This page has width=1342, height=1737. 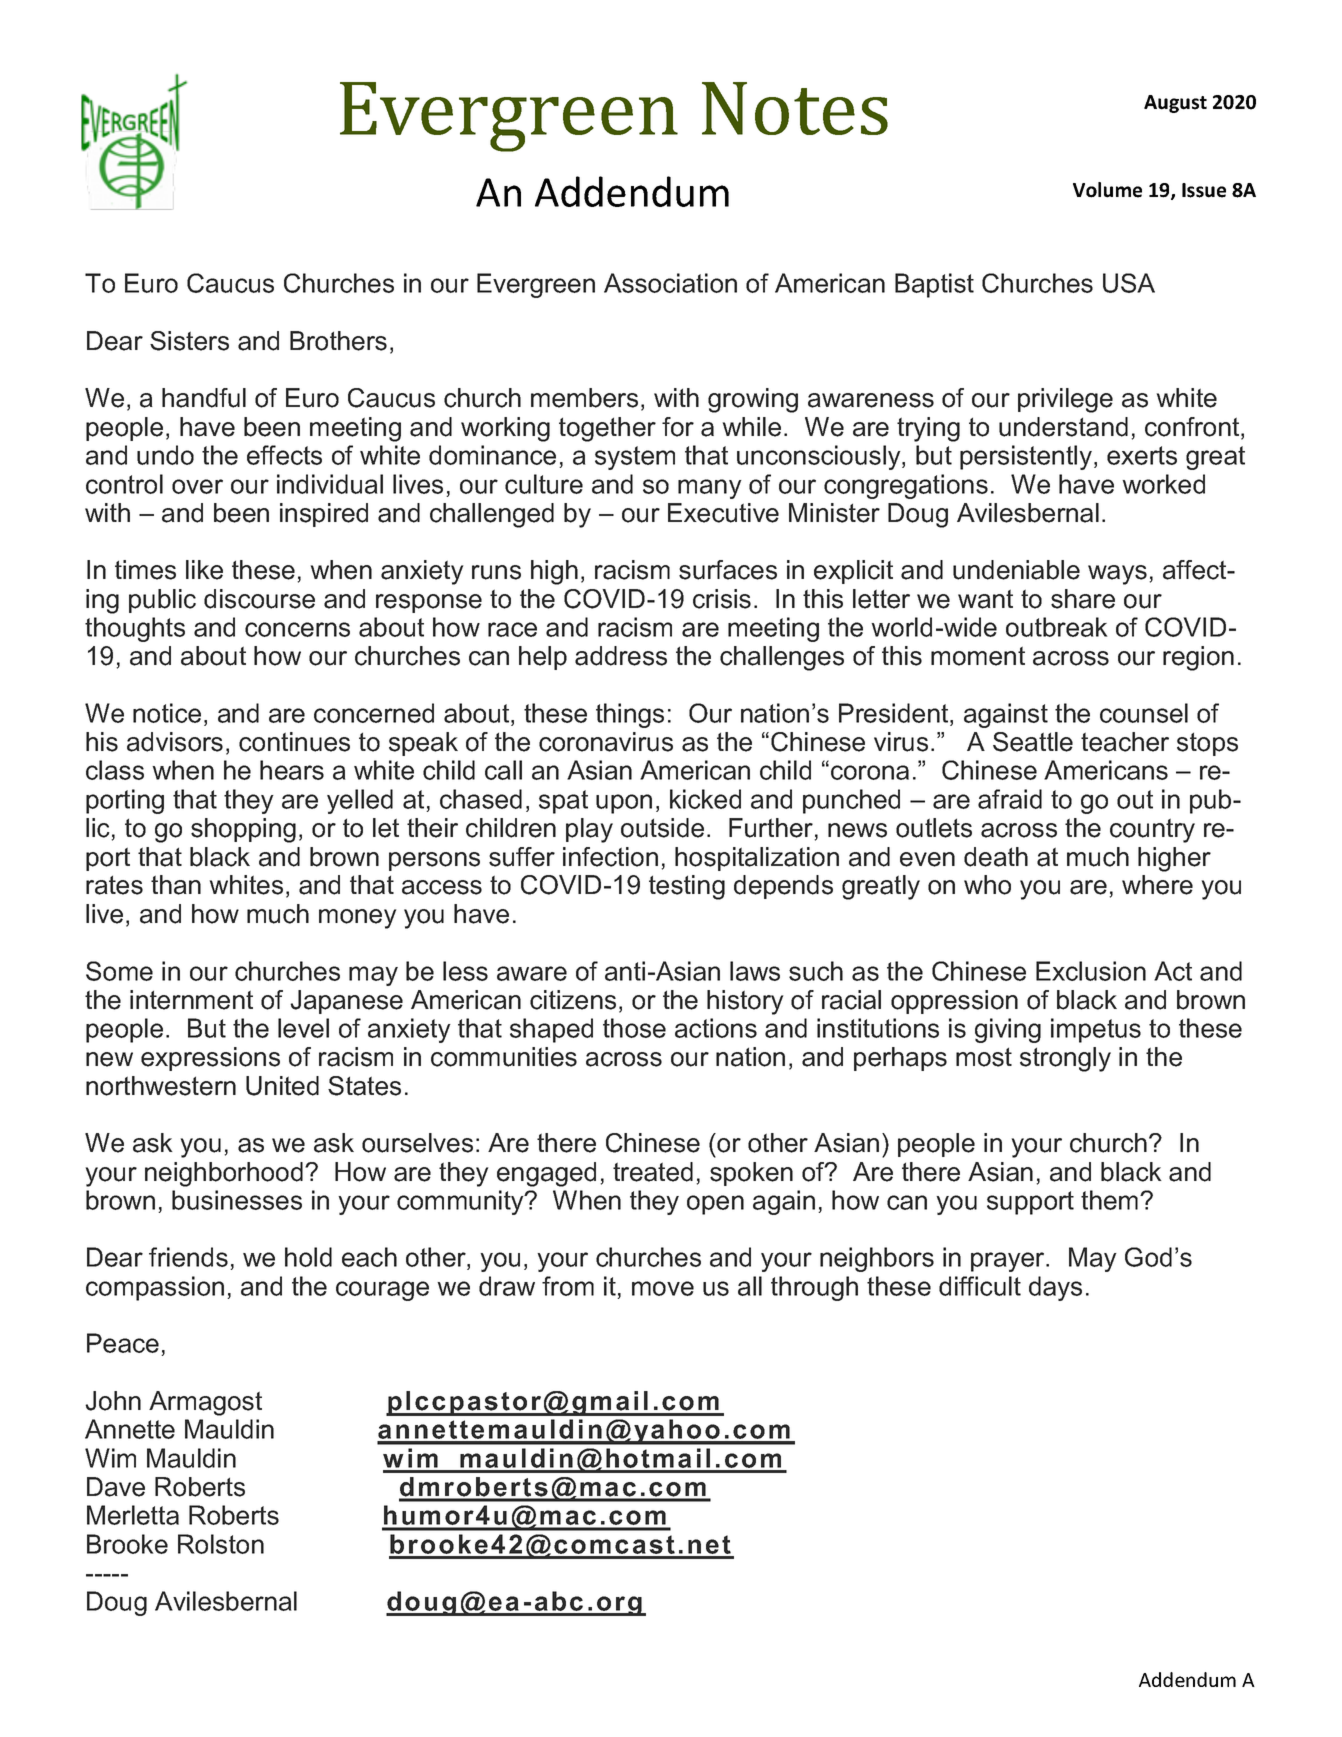 I want to click on shopping, so click(x=243, y=830).
